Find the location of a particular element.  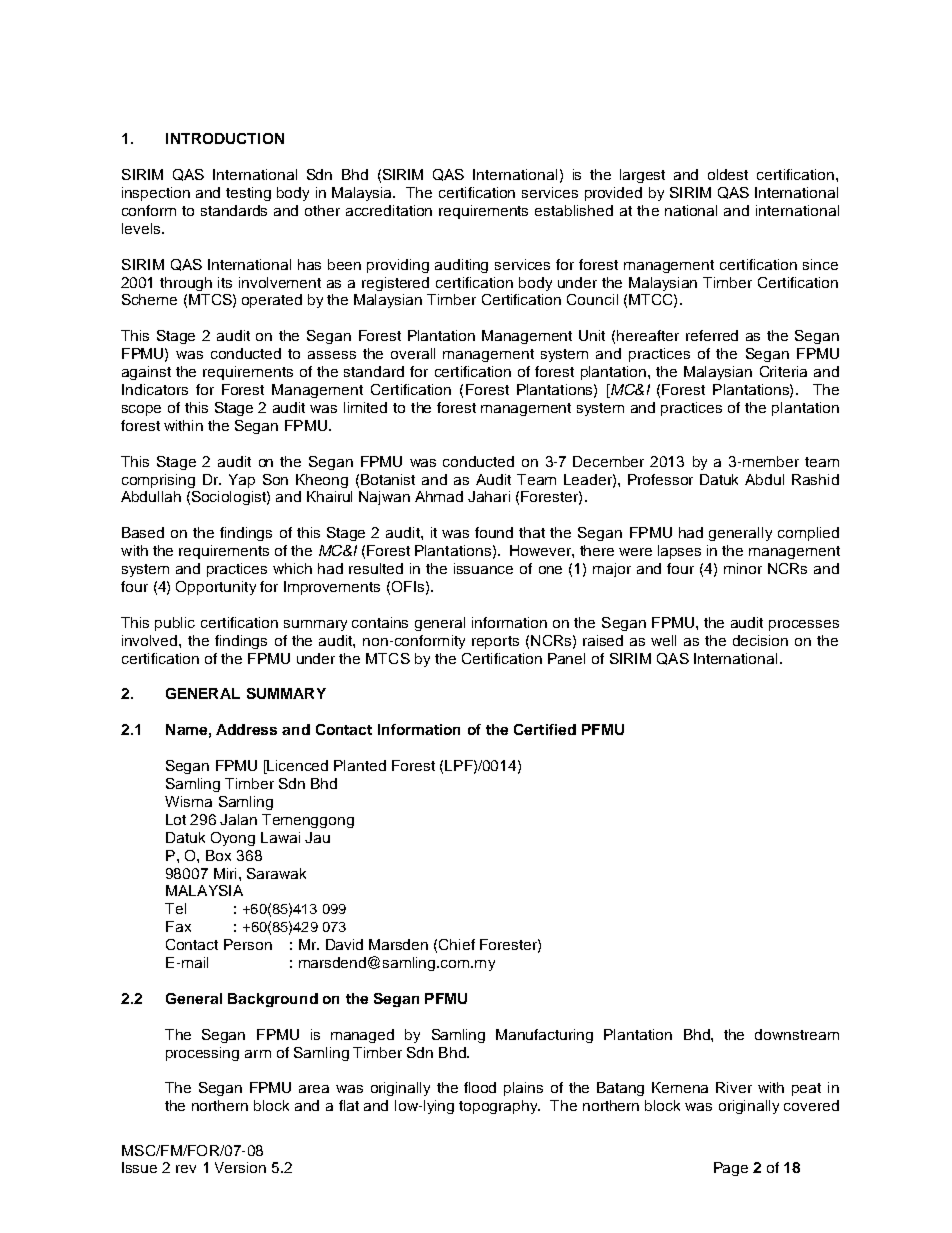

Chief is located at coordinates (457, 944).
